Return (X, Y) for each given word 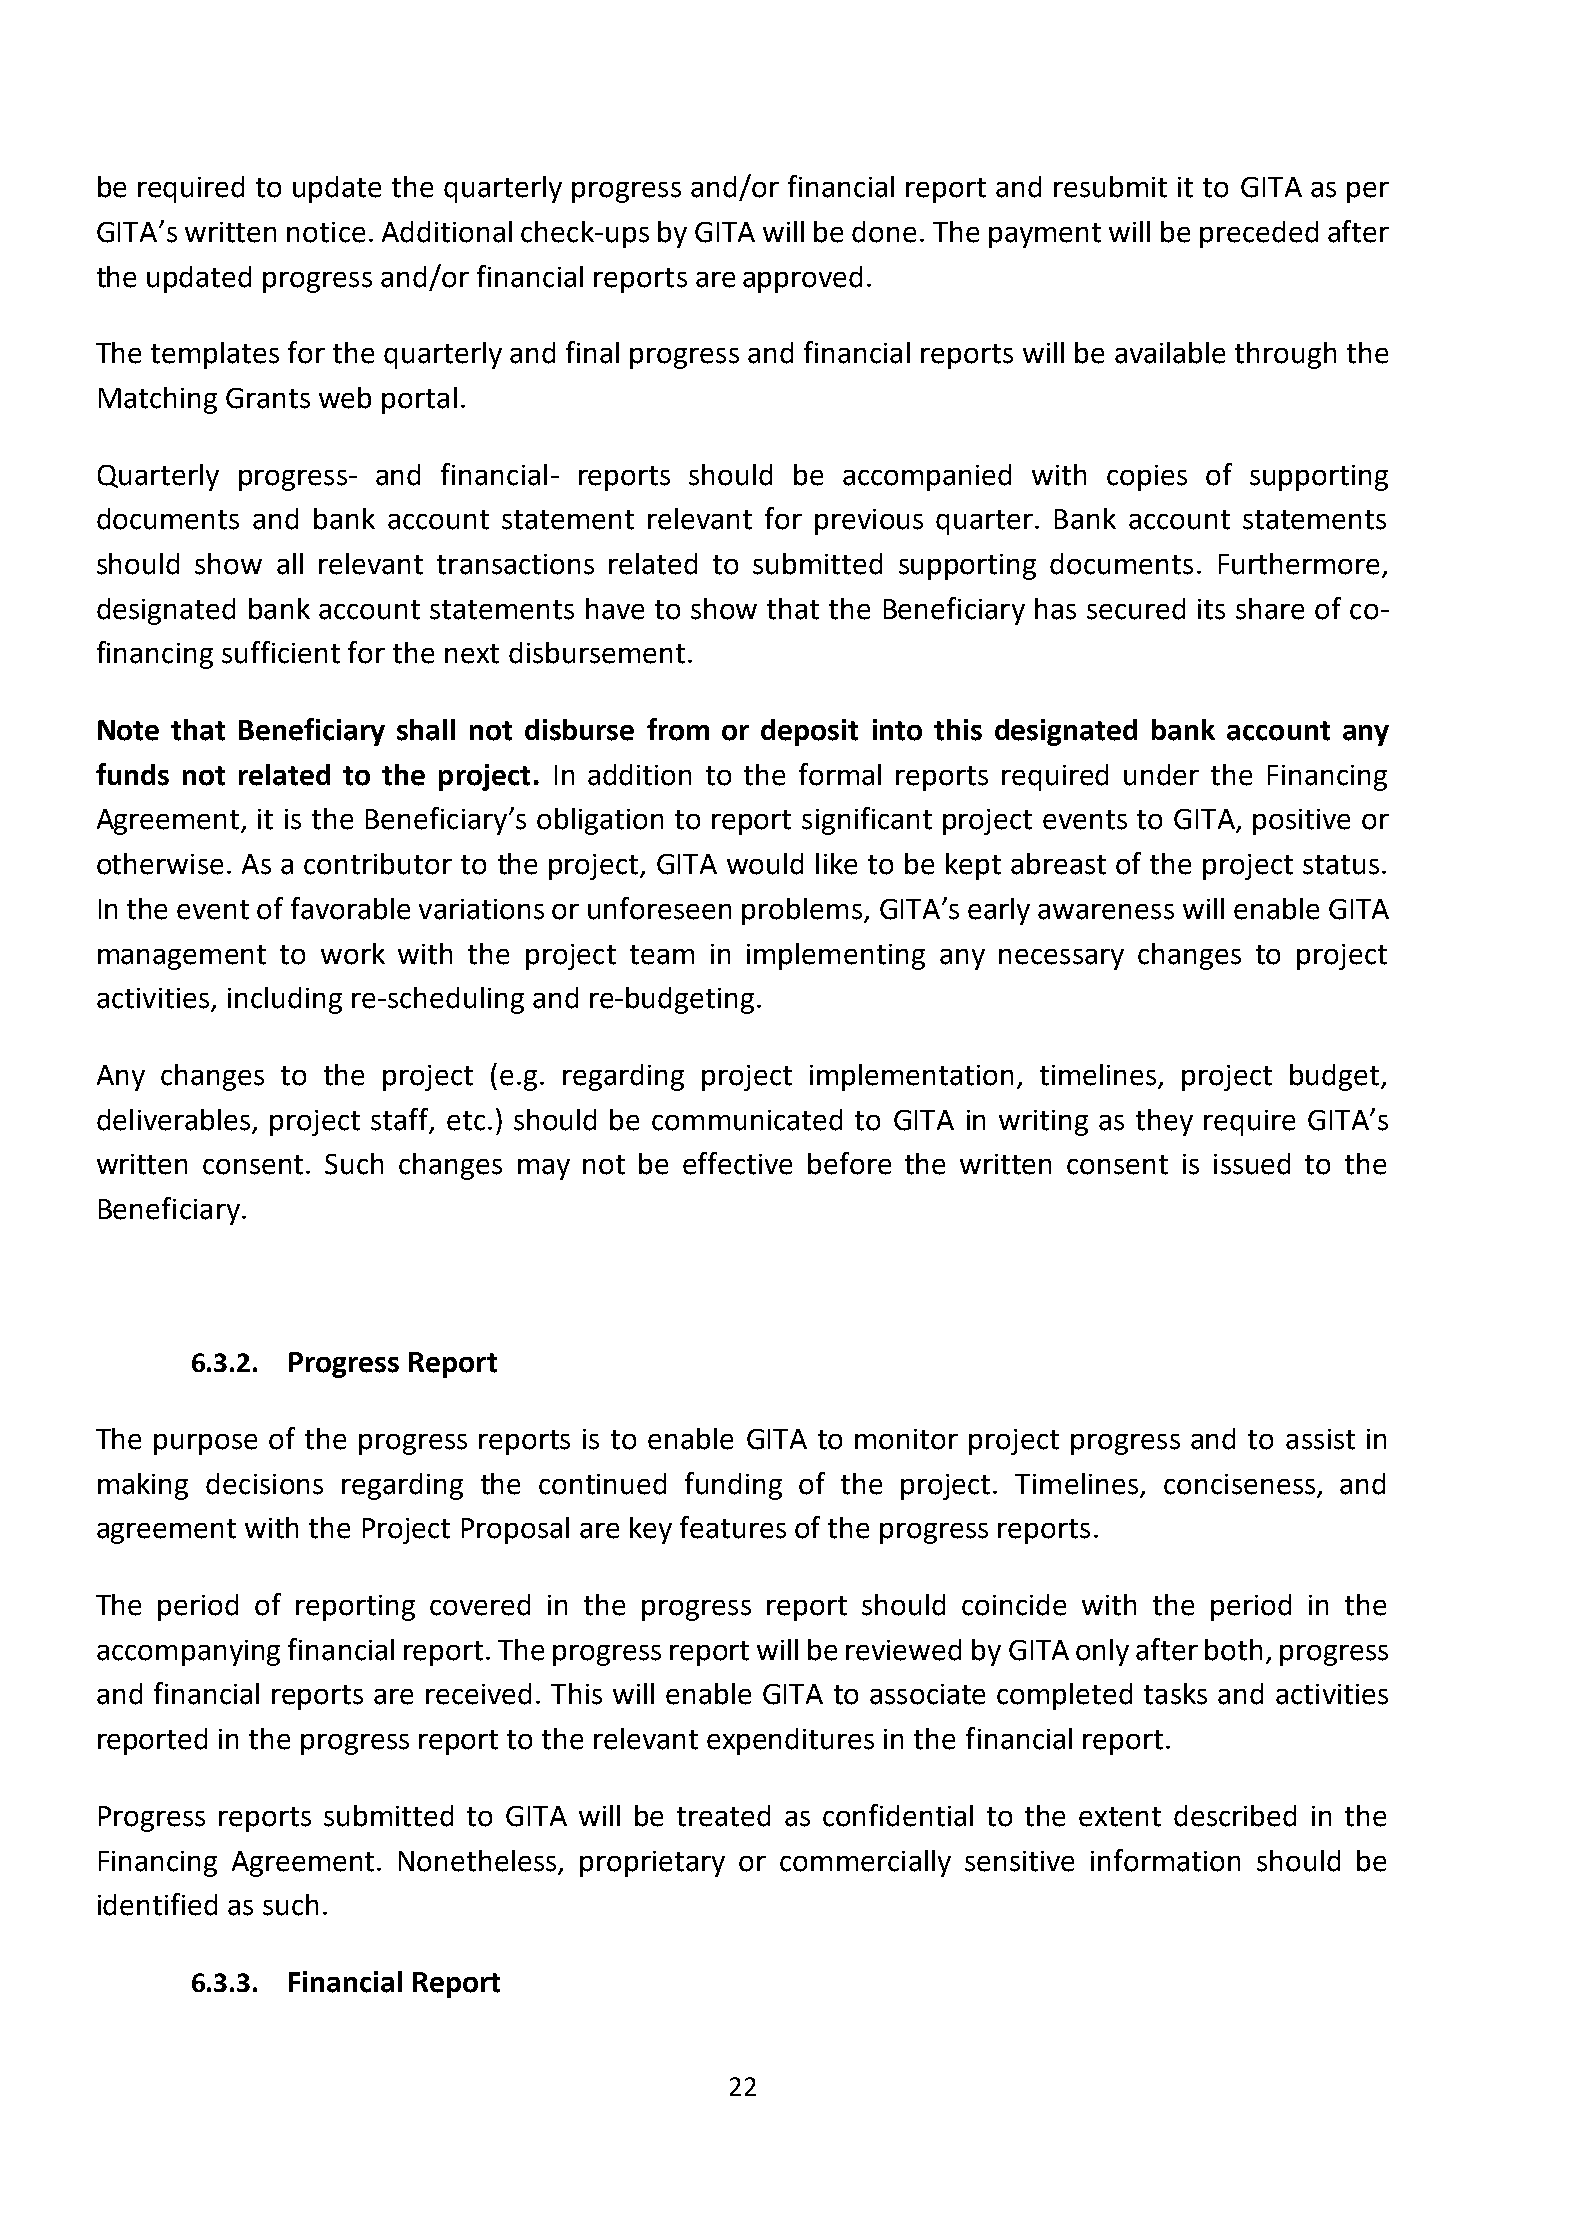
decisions (264, 1484)
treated (723, 1816)
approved (802, 279)
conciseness (1239, 1484)
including (285, 1000)
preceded (1259, 234)
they (1164, 1122)
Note (128, 730)
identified (157, 1904)
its (1211, 609)
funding (733, 1486)
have (615, 609)
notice (326, 232)
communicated (747, 1120)
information (1165, 1860)
